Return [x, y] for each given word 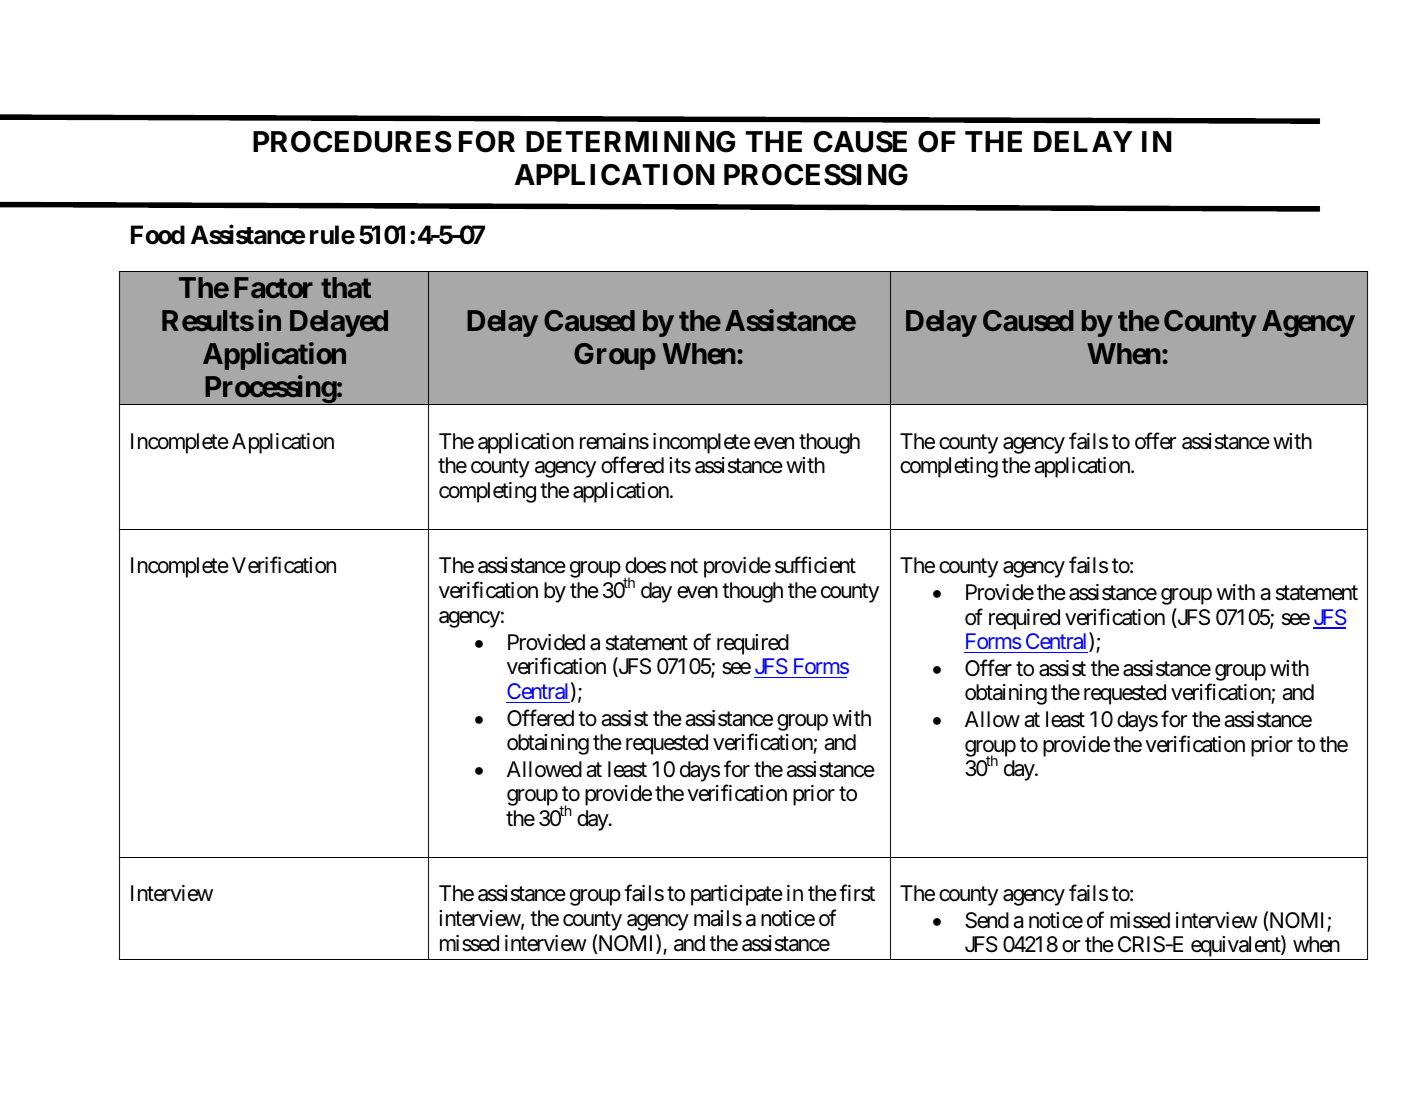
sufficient [815, 565]
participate [737, 895]
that [346, 287]
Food [158, 235]
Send [987, 920]
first [857, 893]
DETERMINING [630, 142]
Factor [273, 288]
